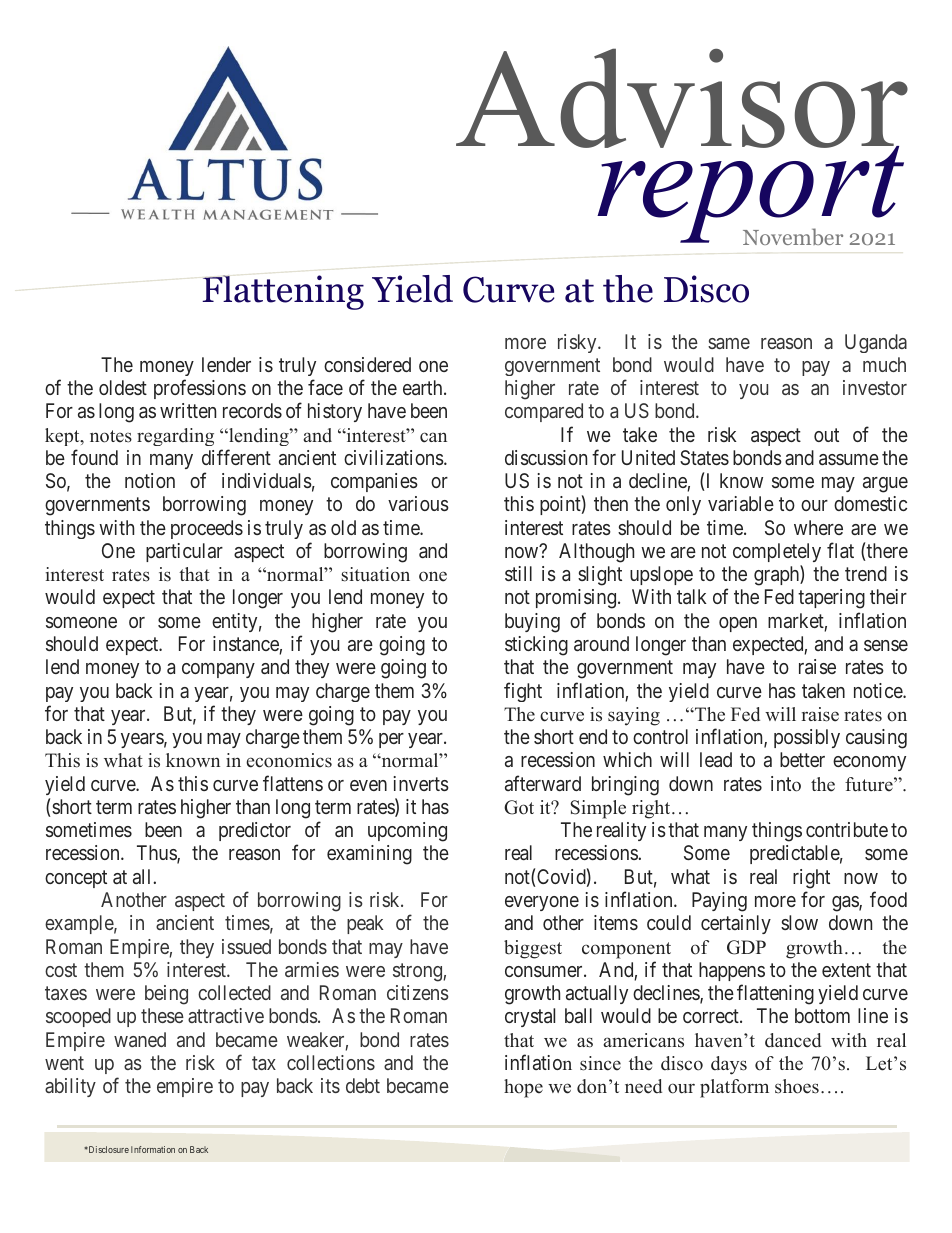 The image size is (952, 1233). Describe the element at coordinates (799, 922) in the image. I see `slow` at that location.
